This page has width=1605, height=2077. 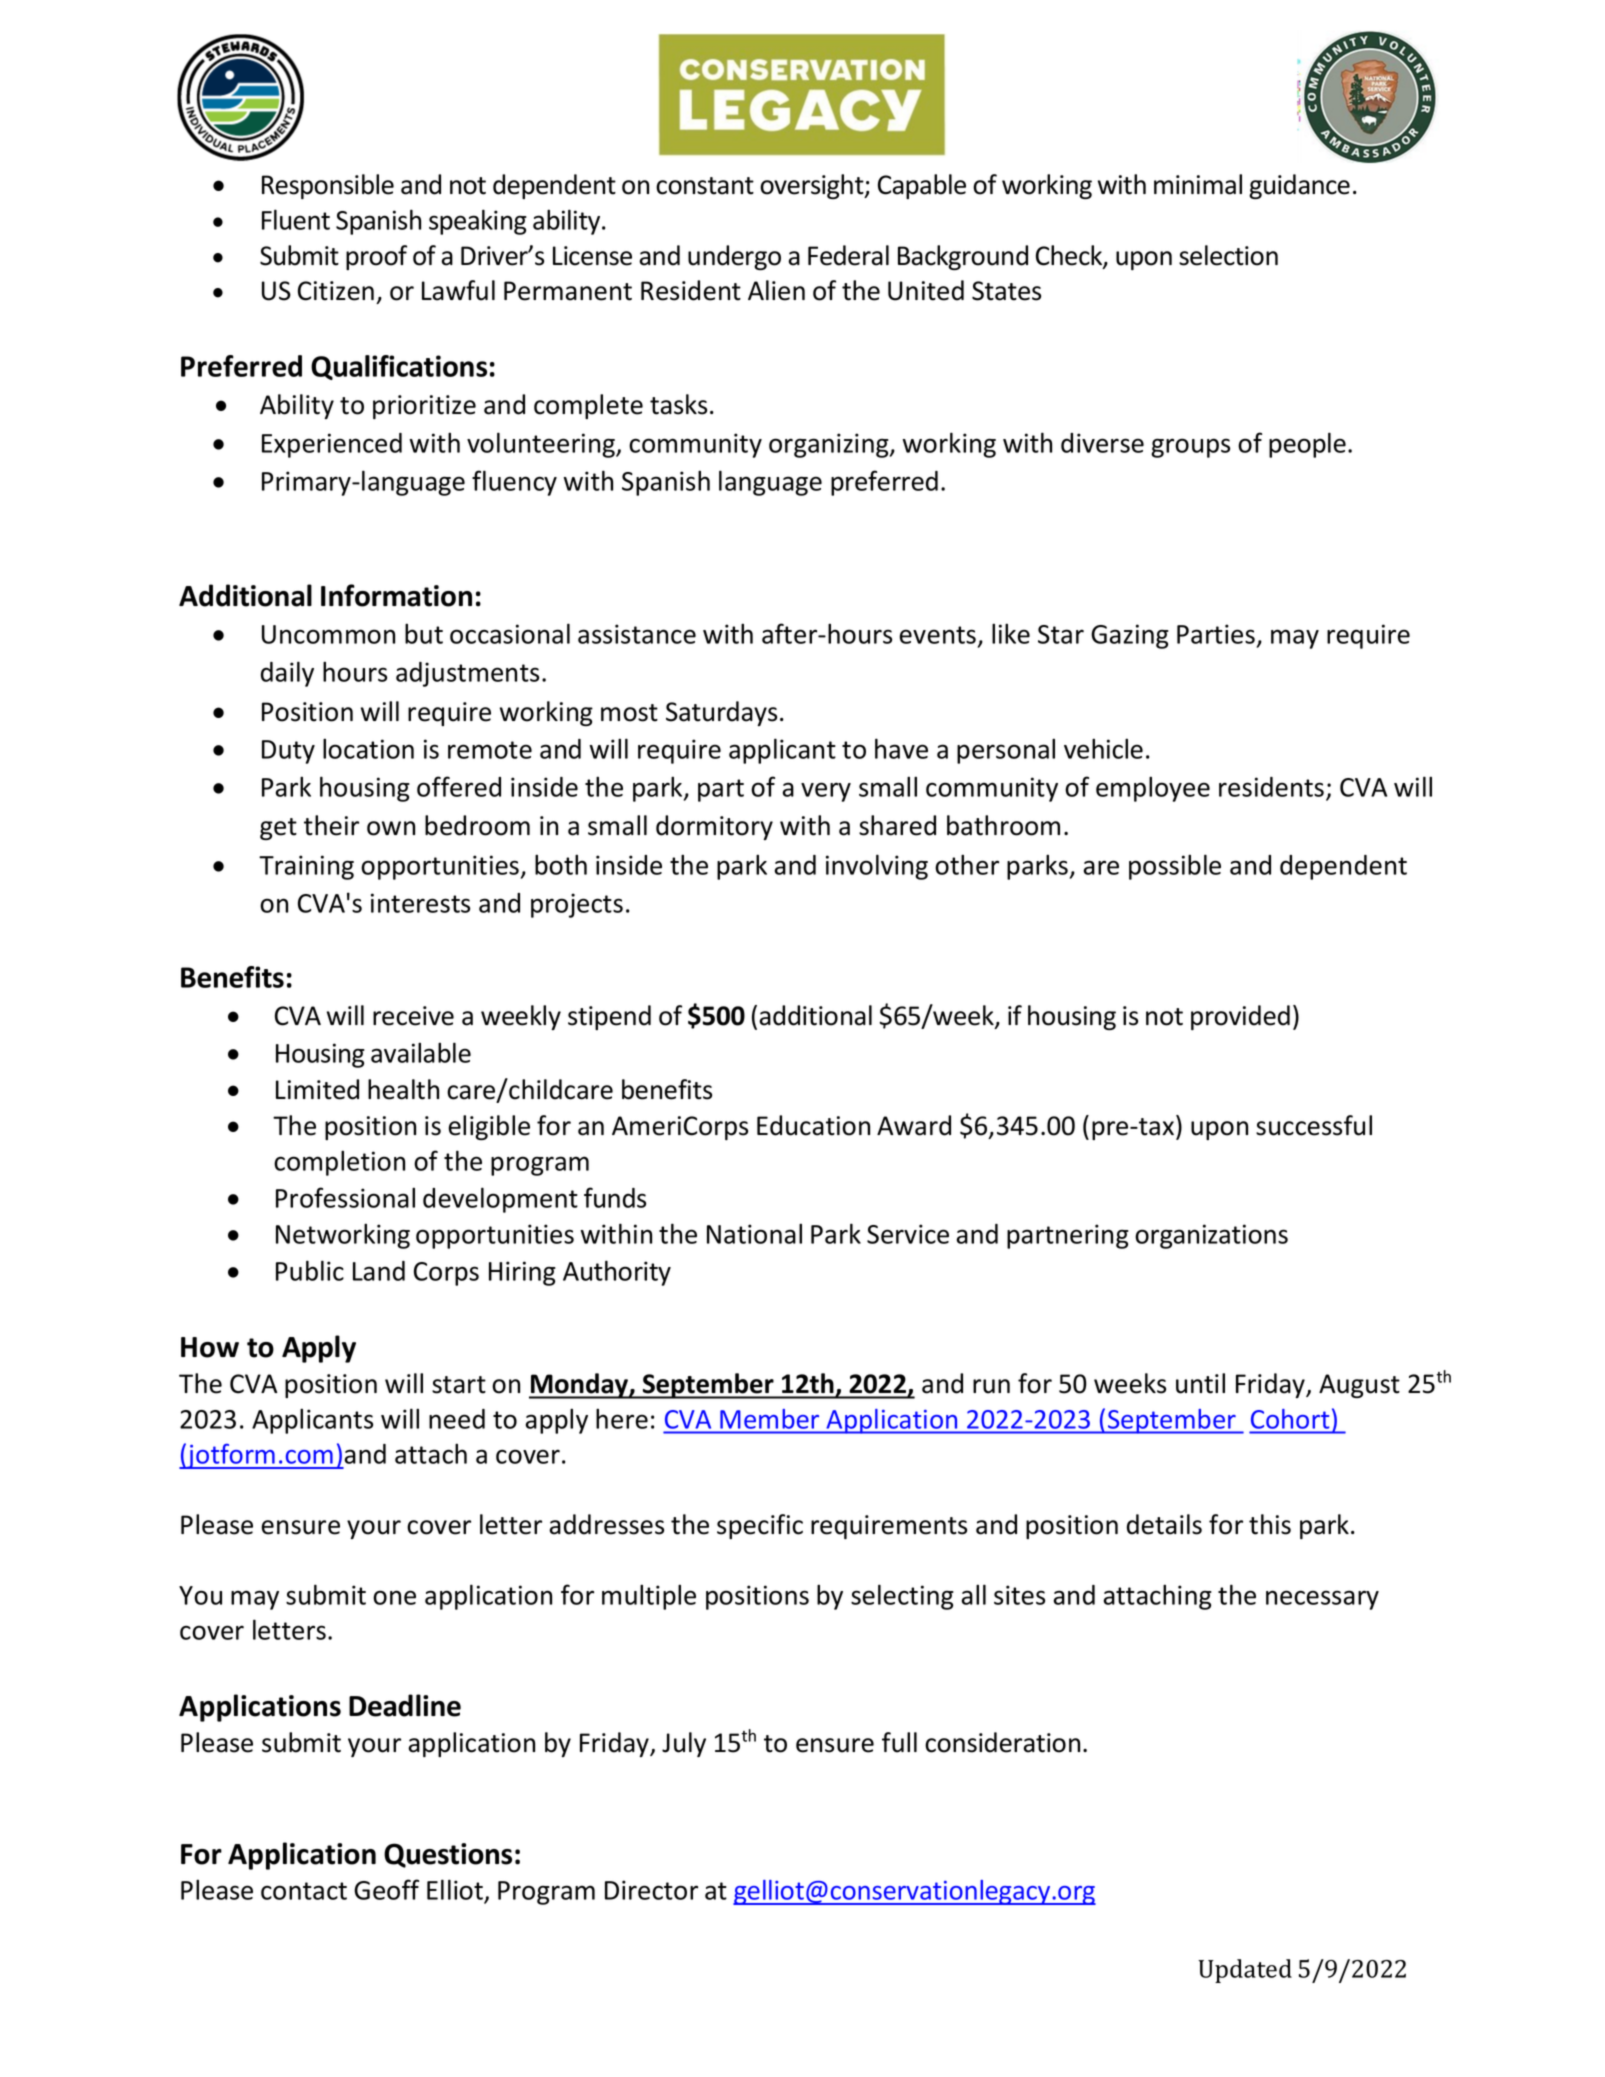 What do you see at coordinates (376, 257) in the page?
I see `proof` at bounding box center [376, 257].
